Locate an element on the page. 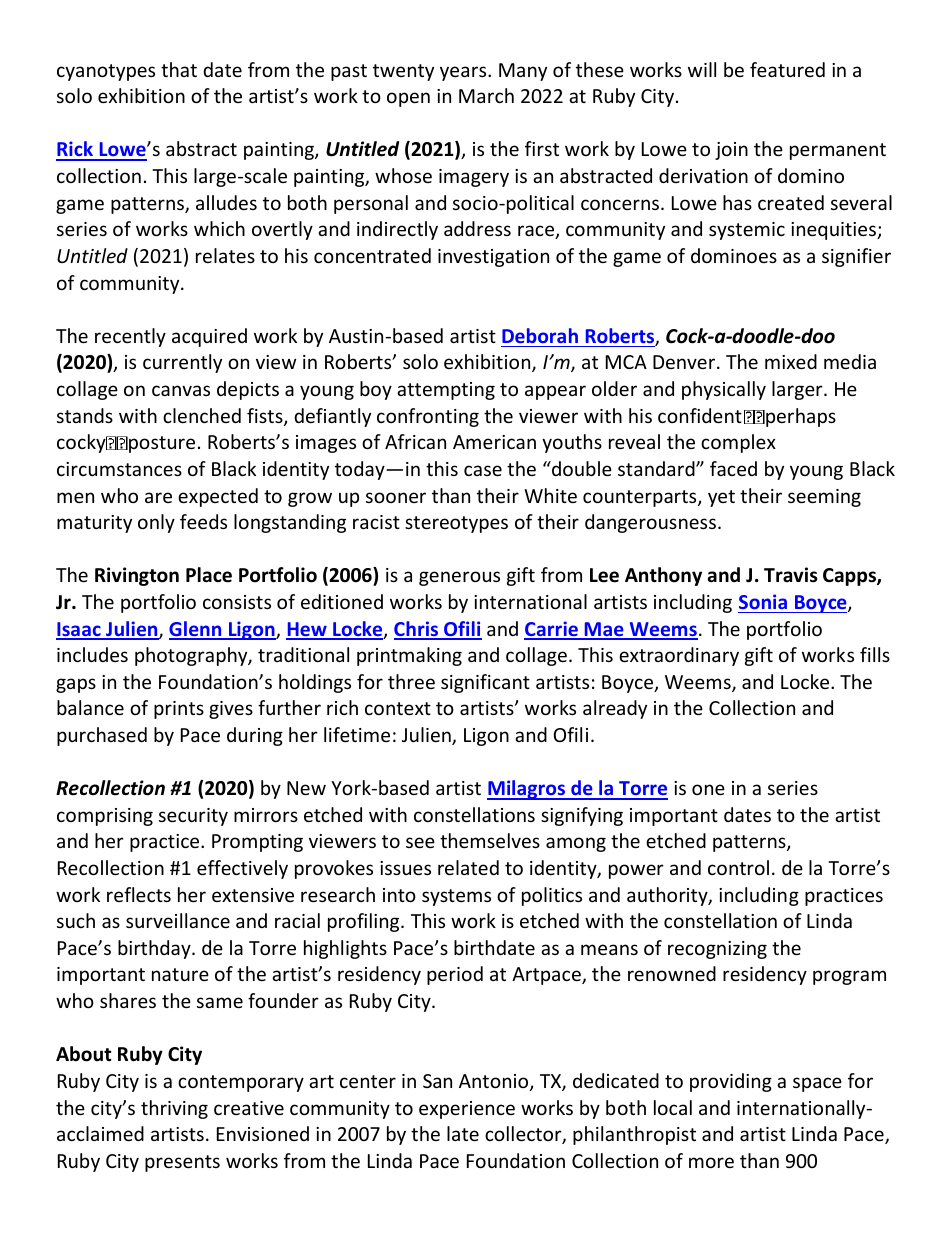 This page has height=1233, width=952. systems is located at coordinates (456, 897).
